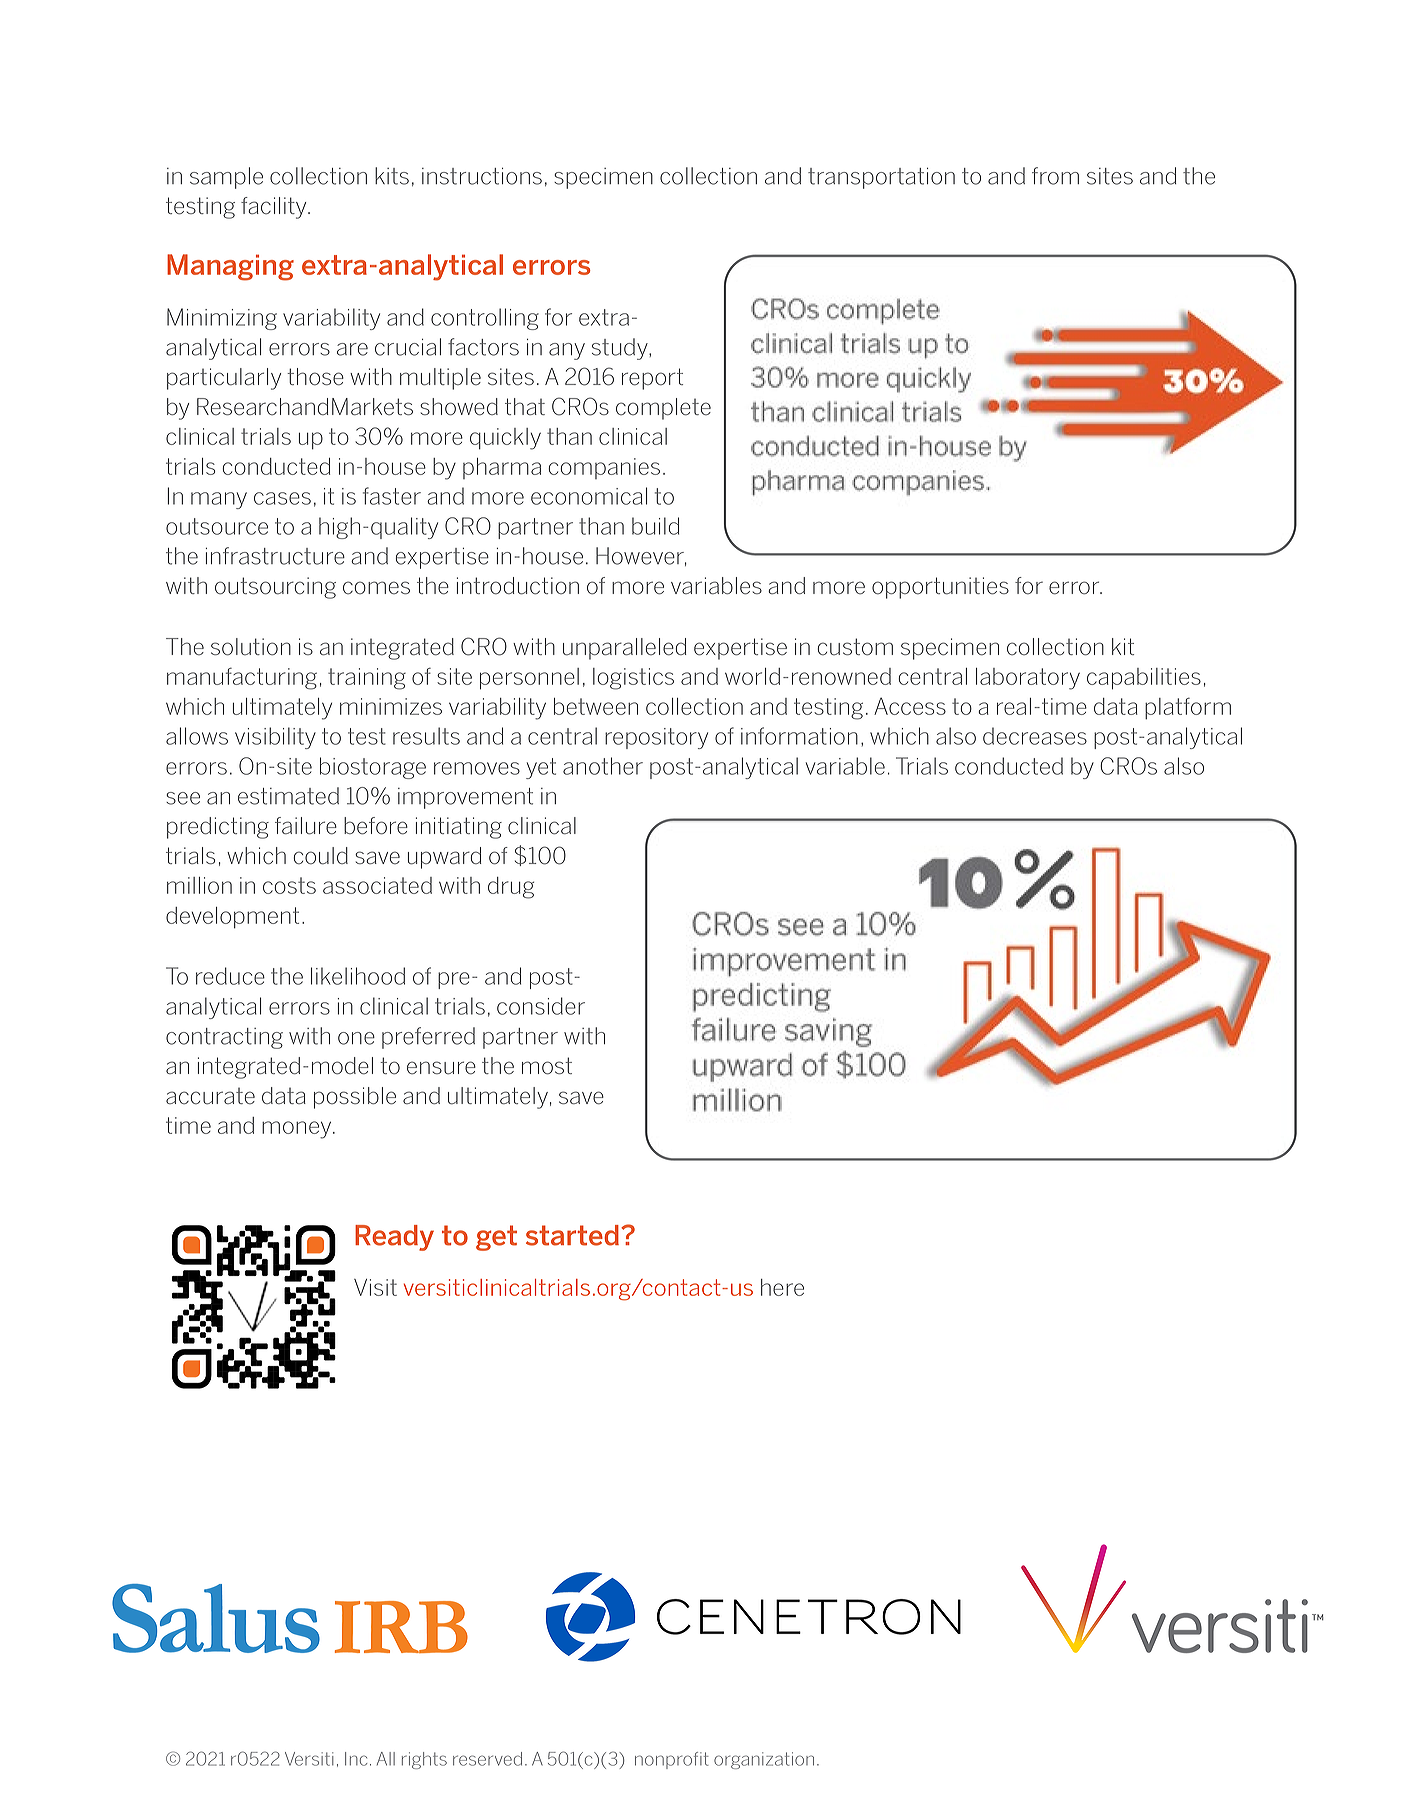 The image size is (1406, 1819). I want to click on Visit, so click(375, 1287).
